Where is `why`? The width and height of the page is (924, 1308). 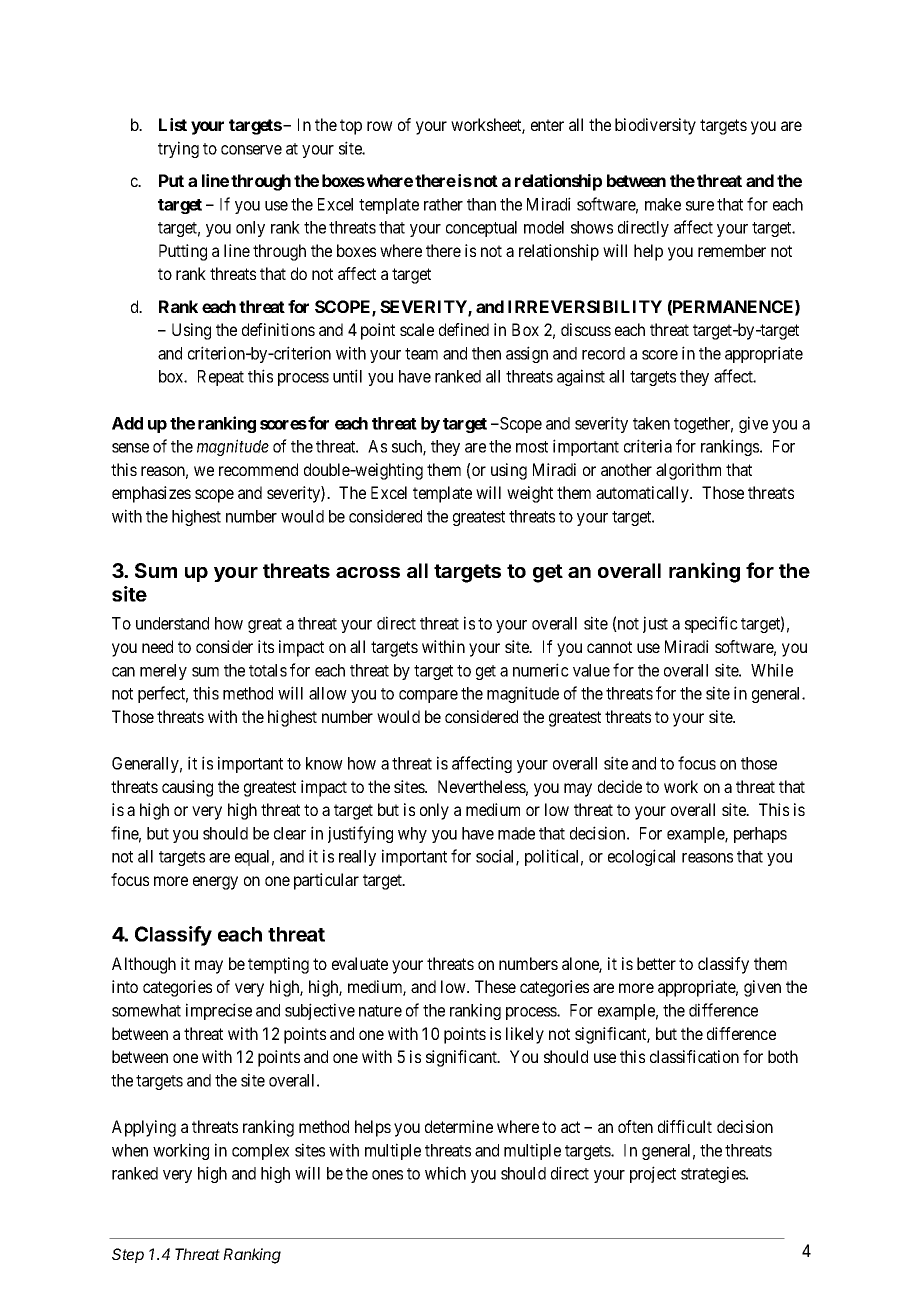
why is located at coordinates (412, 835).
